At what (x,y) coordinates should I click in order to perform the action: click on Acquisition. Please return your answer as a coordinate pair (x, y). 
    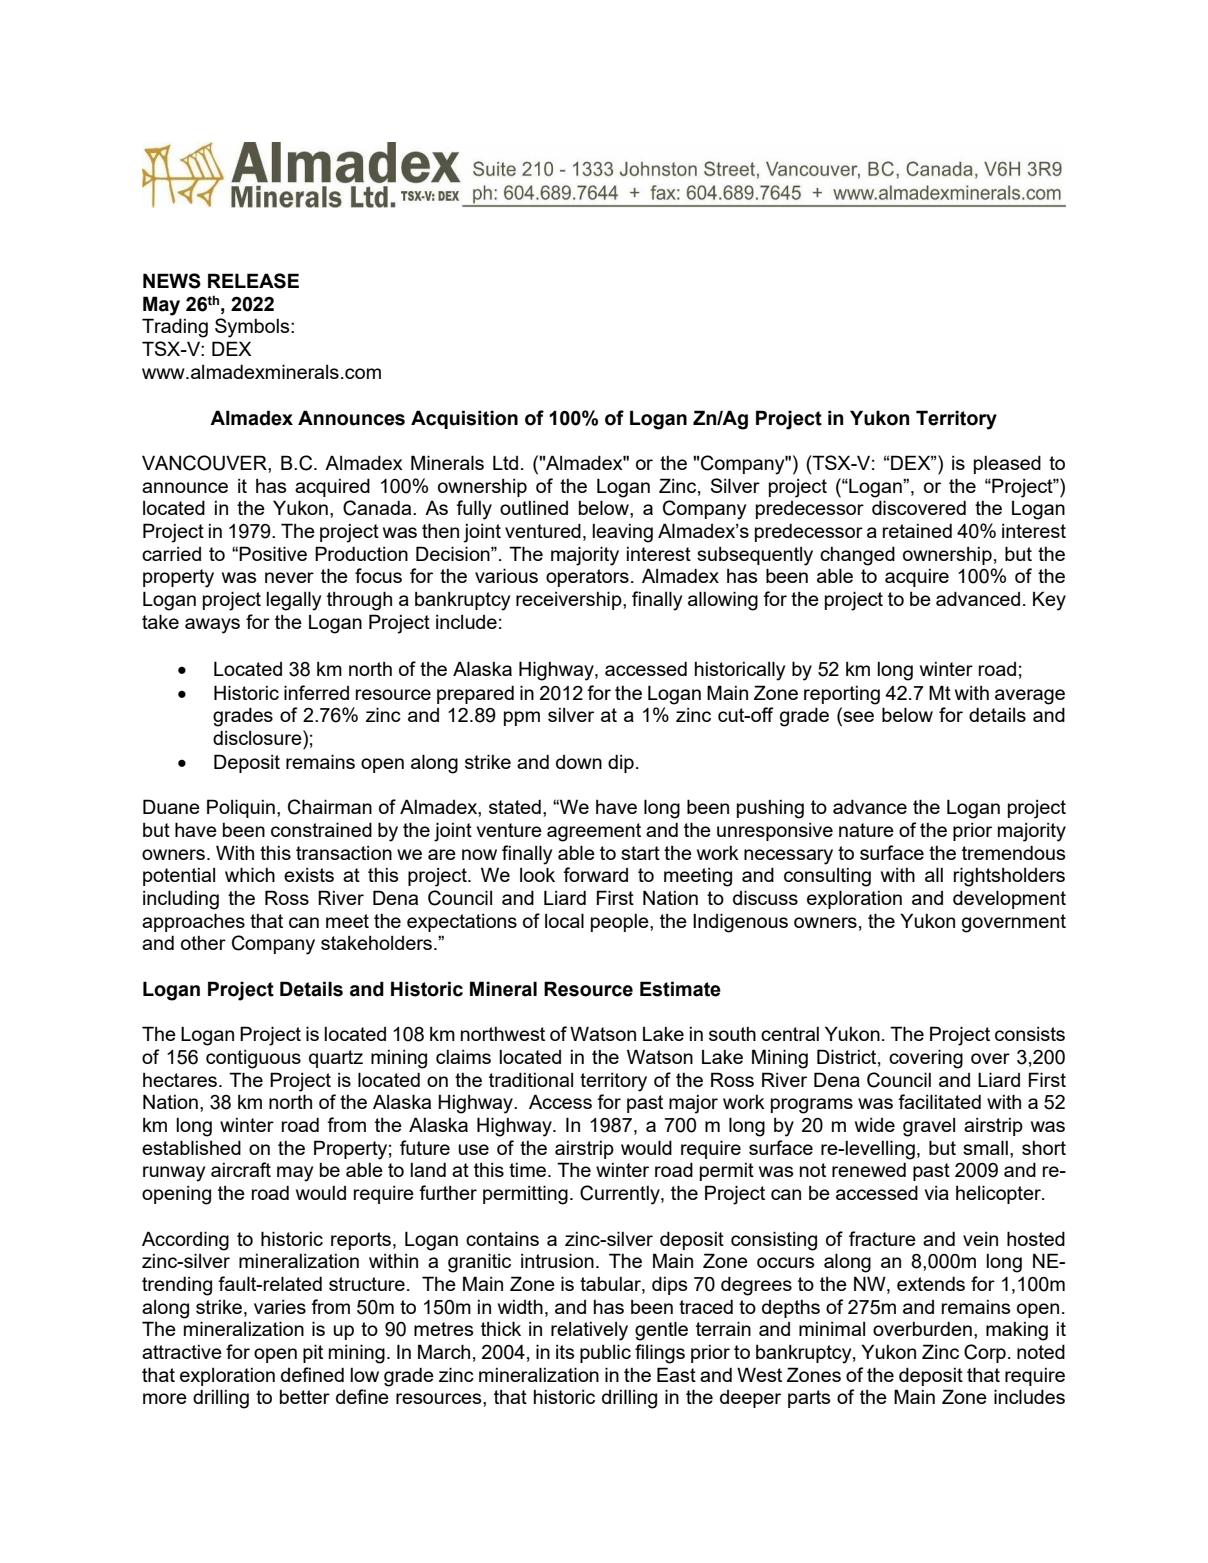
    Looking at the image, I should click on (464, 419).
